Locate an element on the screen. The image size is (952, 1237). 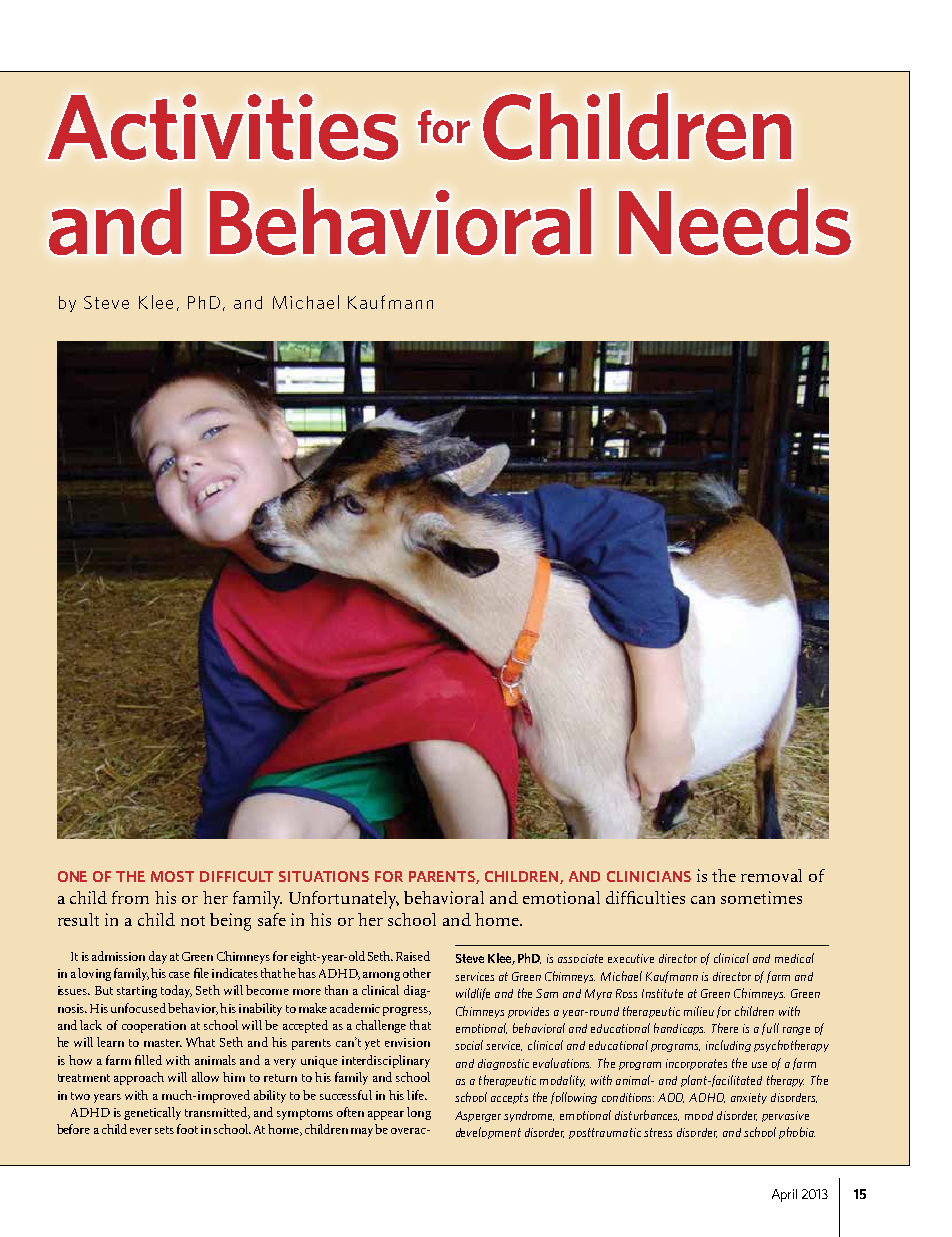
clinicians is located at coordinates (649, 876).
